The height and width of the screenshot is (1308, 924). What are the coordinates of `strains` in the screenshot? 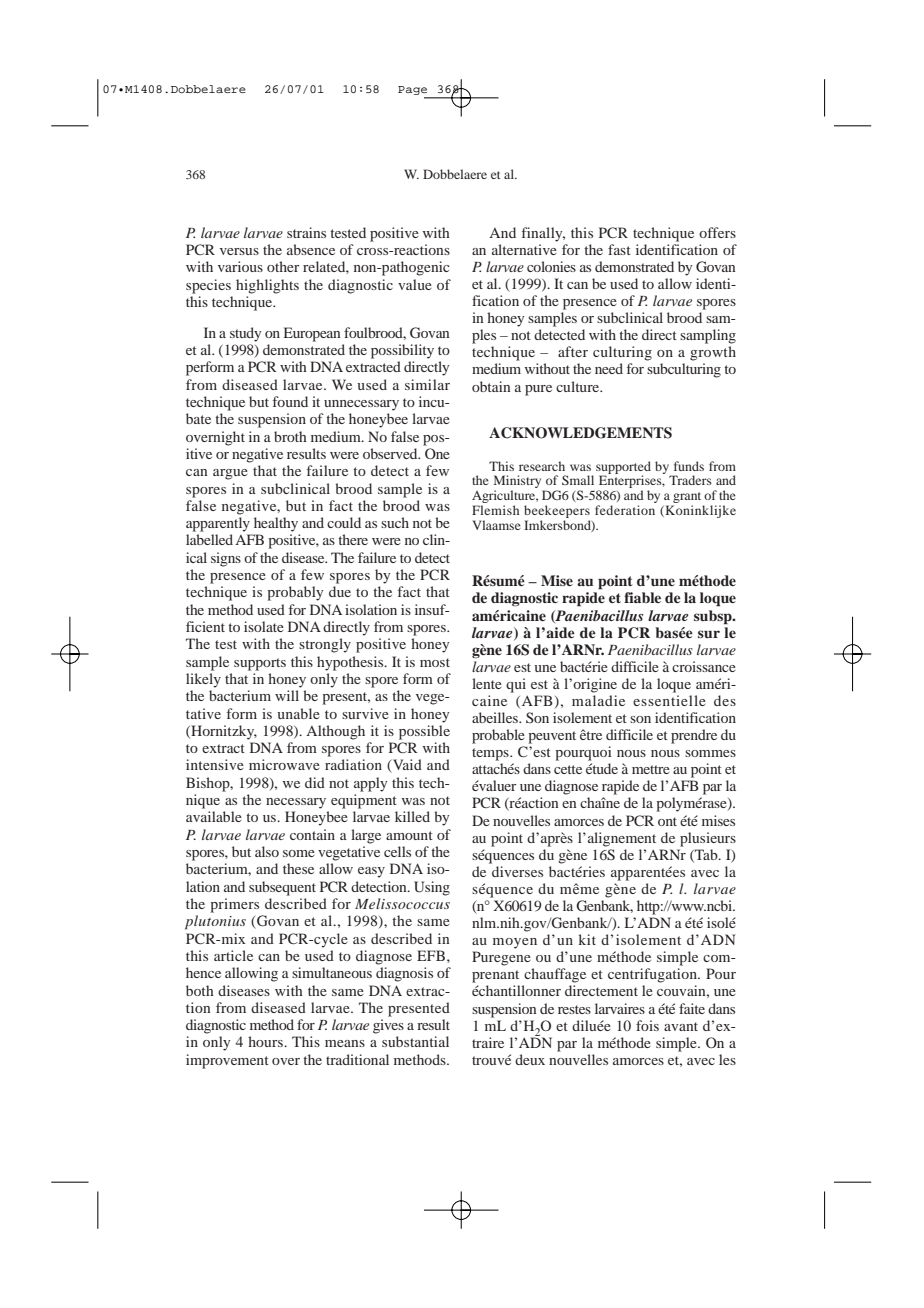 It's located at (306, 232).
